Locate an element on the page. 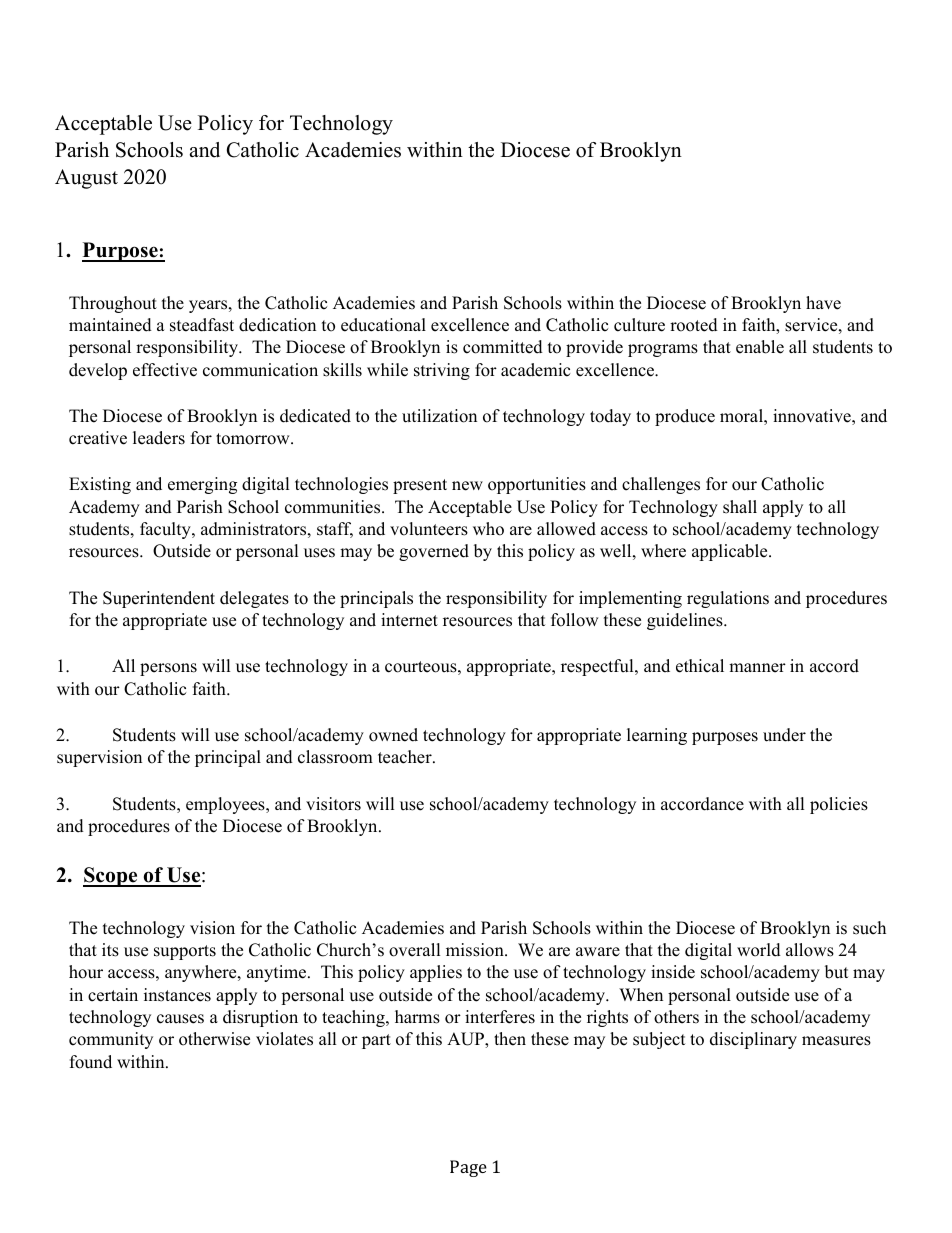  faculty is located at coordinates (166, 530).
